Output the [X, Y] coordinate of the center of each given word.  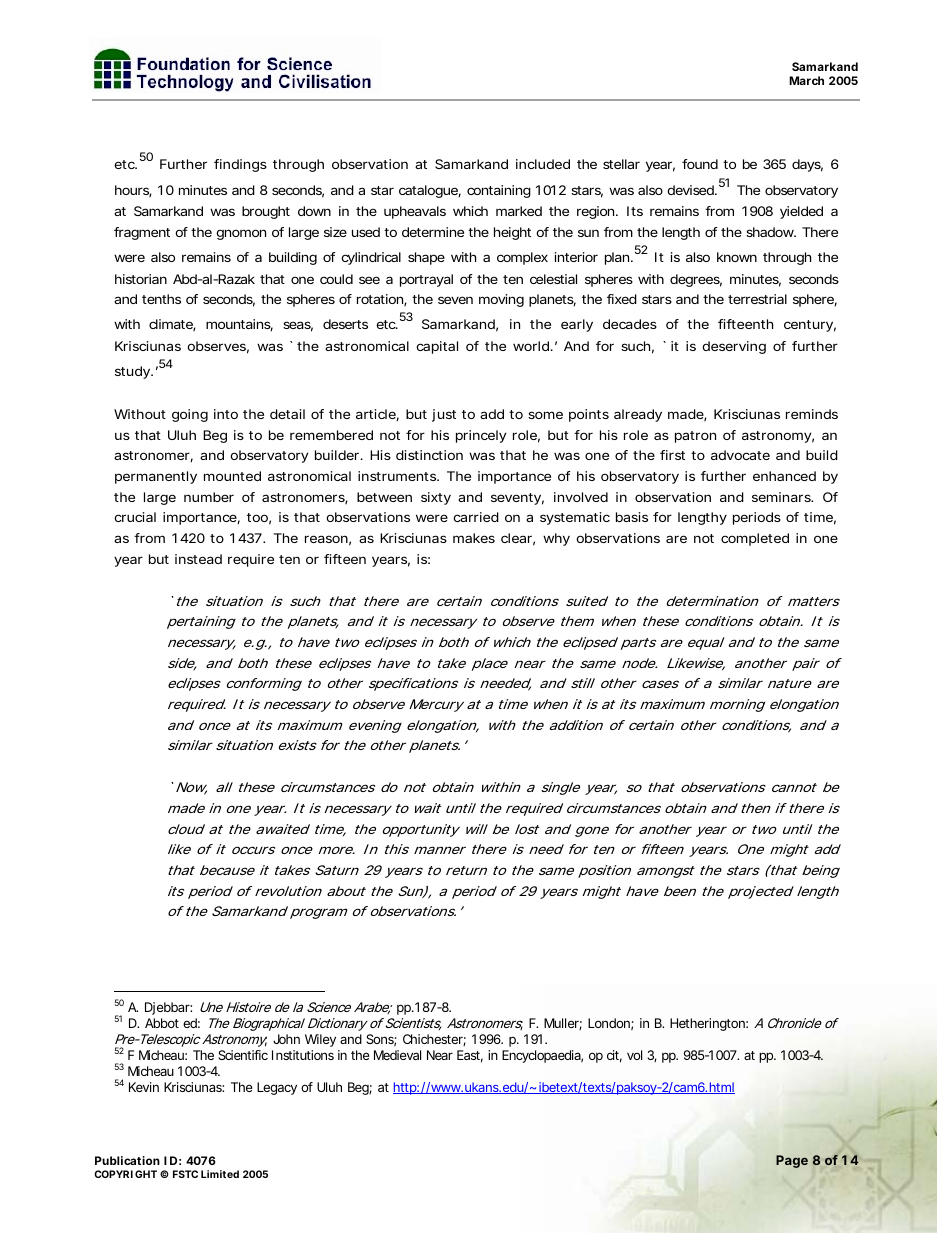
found [700, 164]
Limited [220, 1174]
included [543, 164]
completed [755, 539]
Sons [381, 1040]
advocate [740, 455]
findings [240, 165]
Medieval [397, 1055]
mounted [232, 476]
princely [481, 436]
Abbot [162, 1023]
